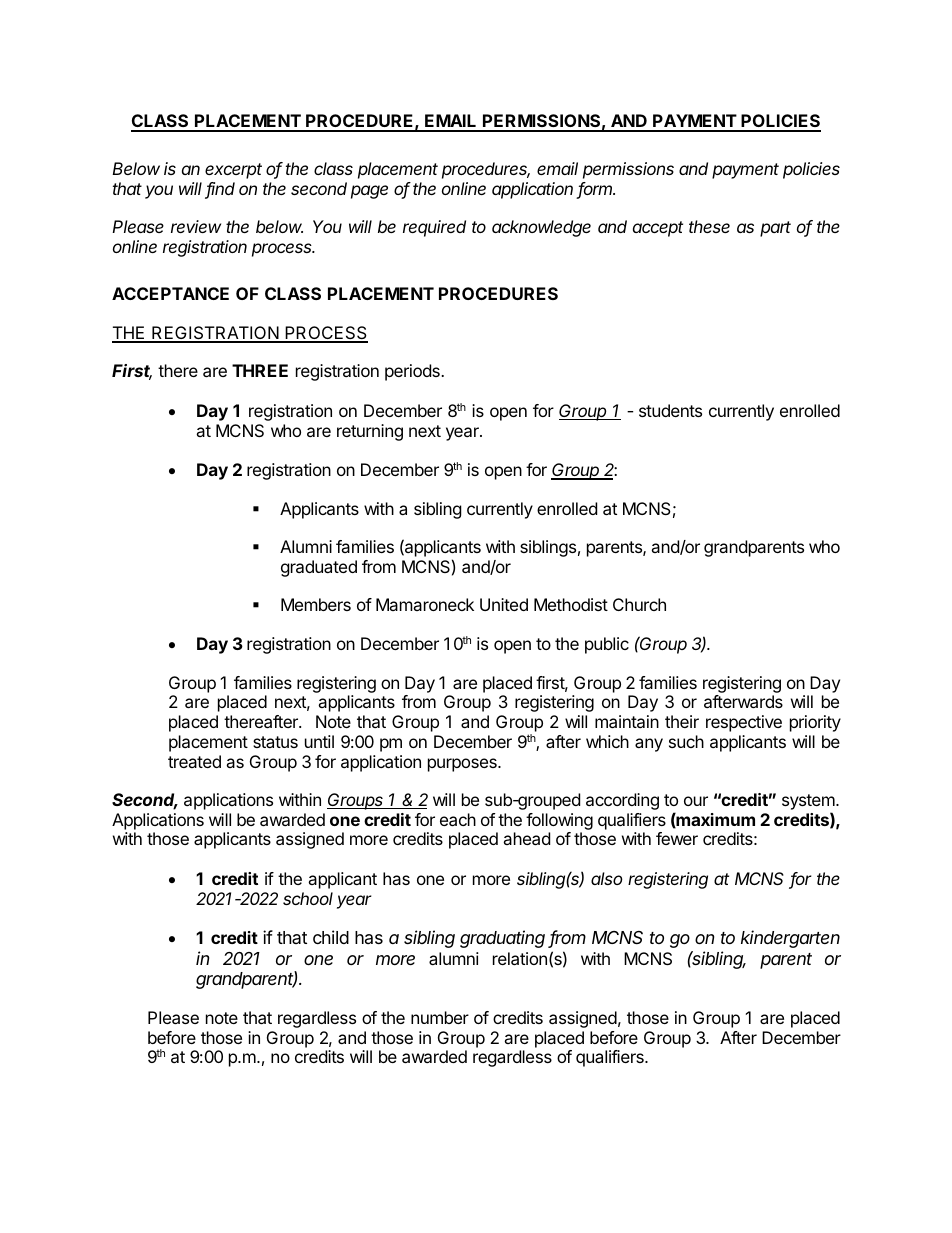 Image resolution: width=952 pixels, height=1233 pixels. Describe the element at coordinates (709, 226) in the document. I see `these` at that location.
